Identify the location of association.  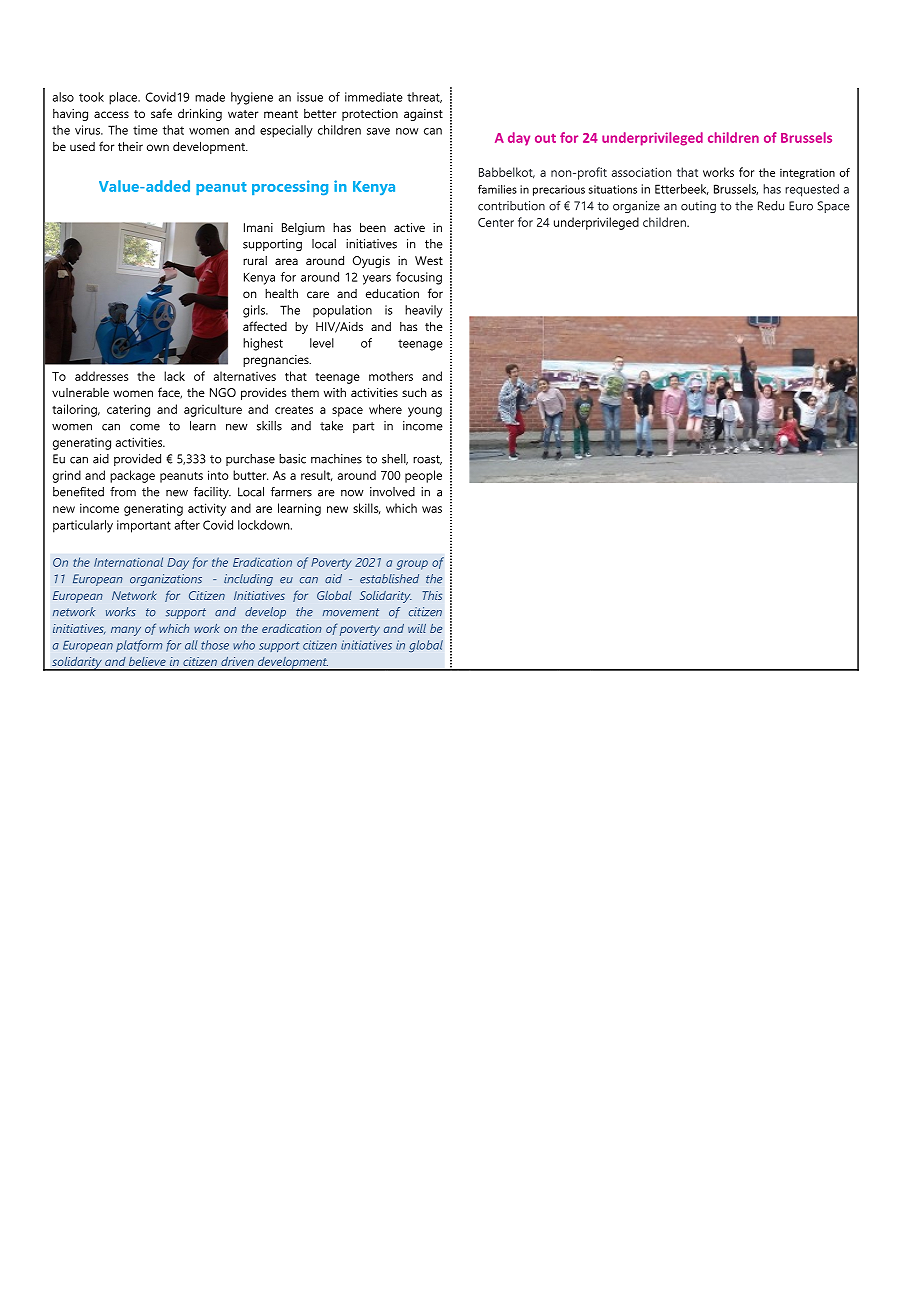
(641, 172).
